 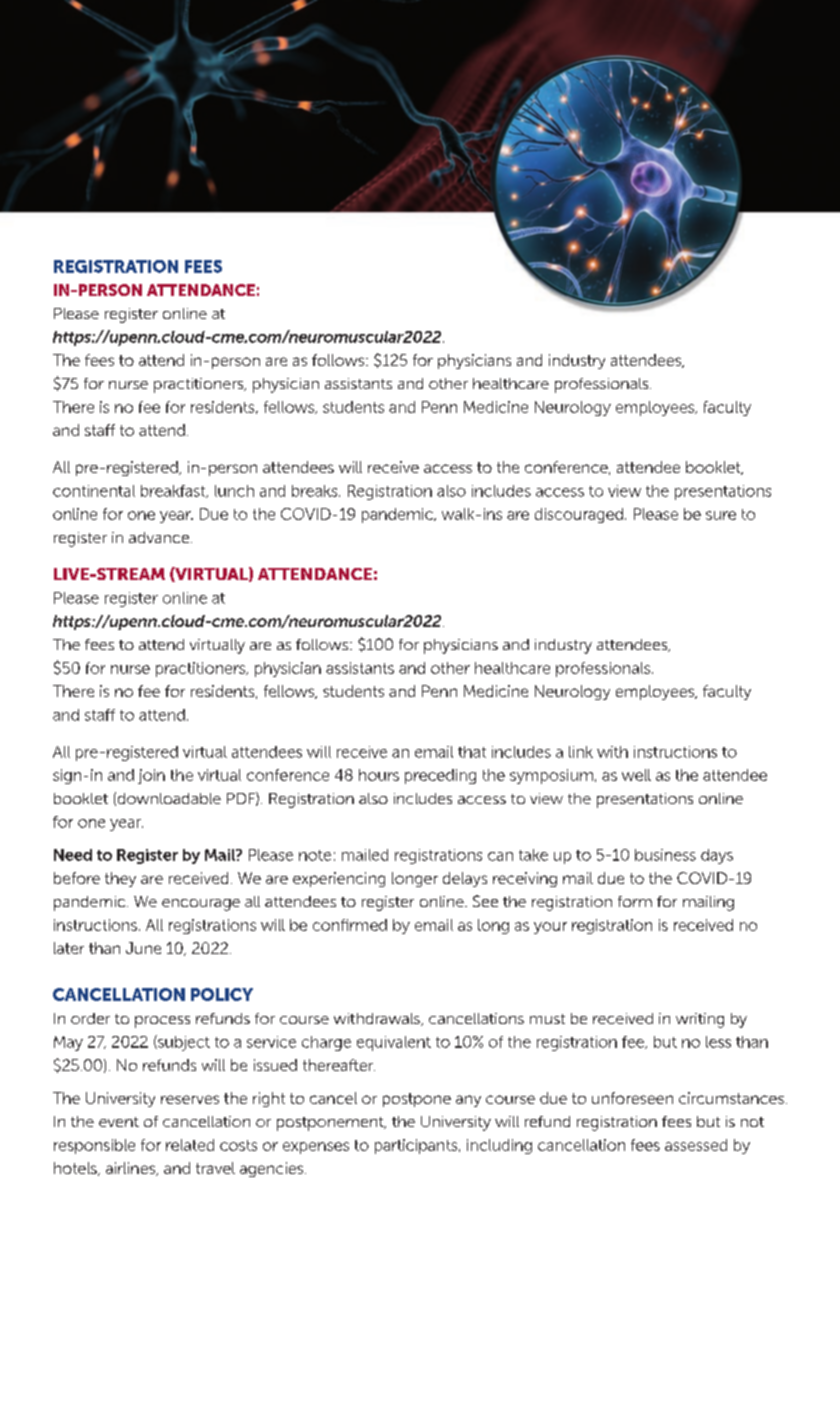 What do you see at coordinates (581, 752) in the screenshot?
I see `link` at bounding box center [581, 752].
